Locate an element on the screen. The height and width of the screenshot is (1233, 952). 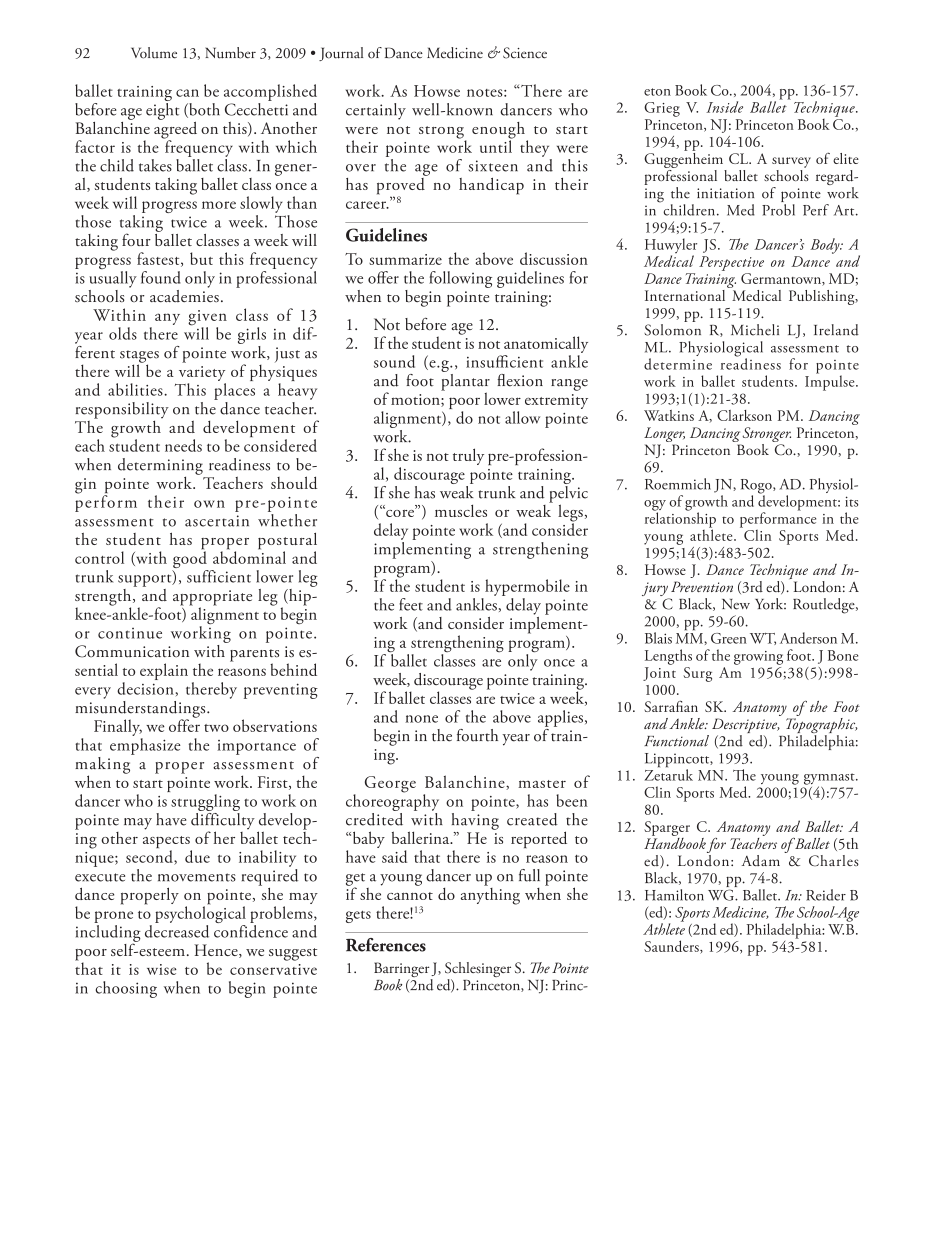
Descriptive is located at coordinates (746, 727).
